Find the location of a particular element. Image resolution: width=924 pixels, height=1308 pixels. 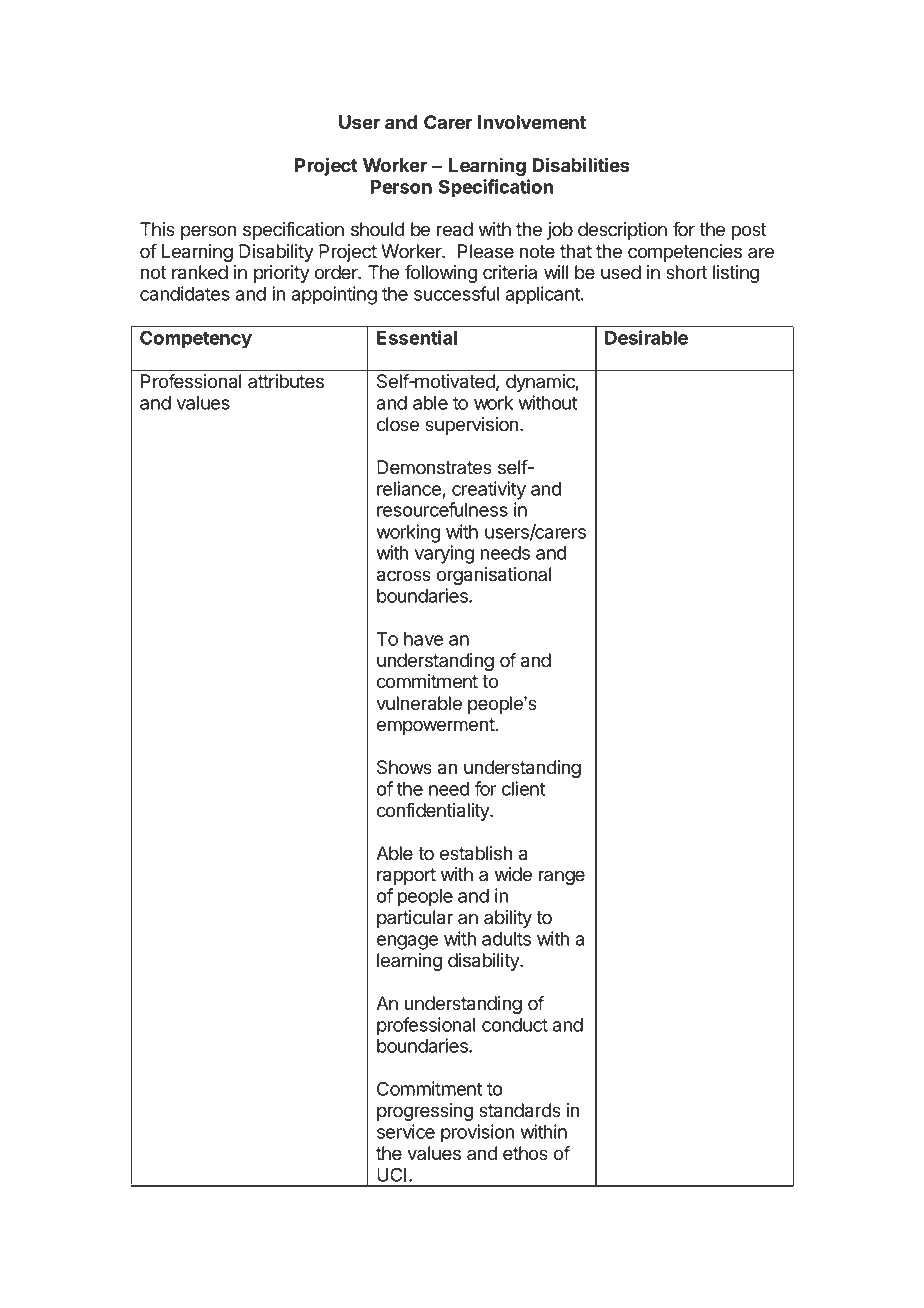

read is located at coordinates (455, 229).
